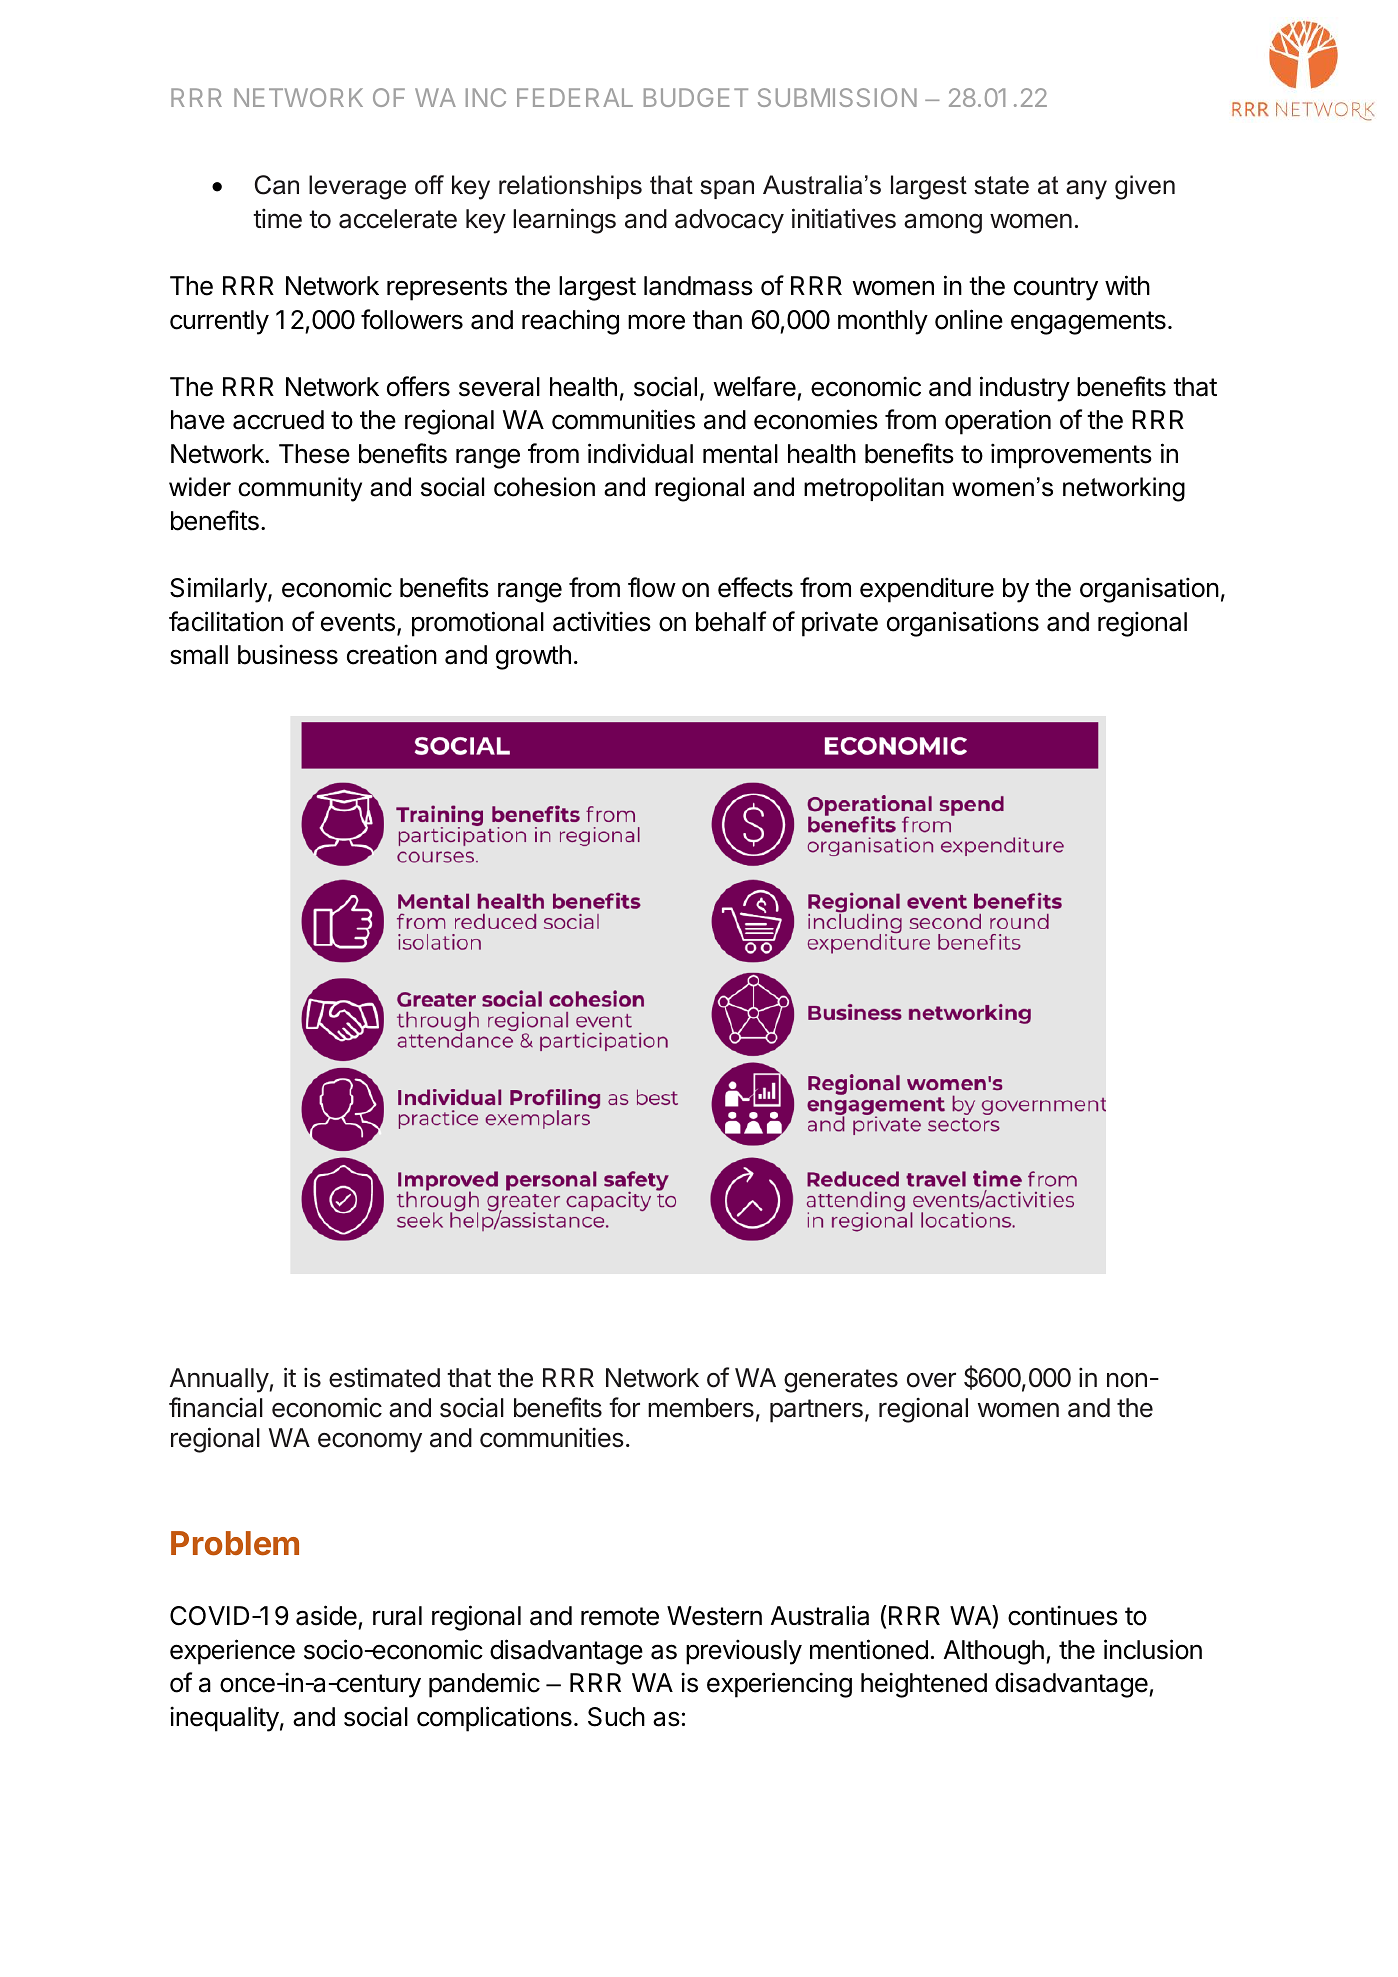 The image size is (1398, 1977). Describe the element at coordinates (931, 1380) in the screenshot. I see `over` at that location.
